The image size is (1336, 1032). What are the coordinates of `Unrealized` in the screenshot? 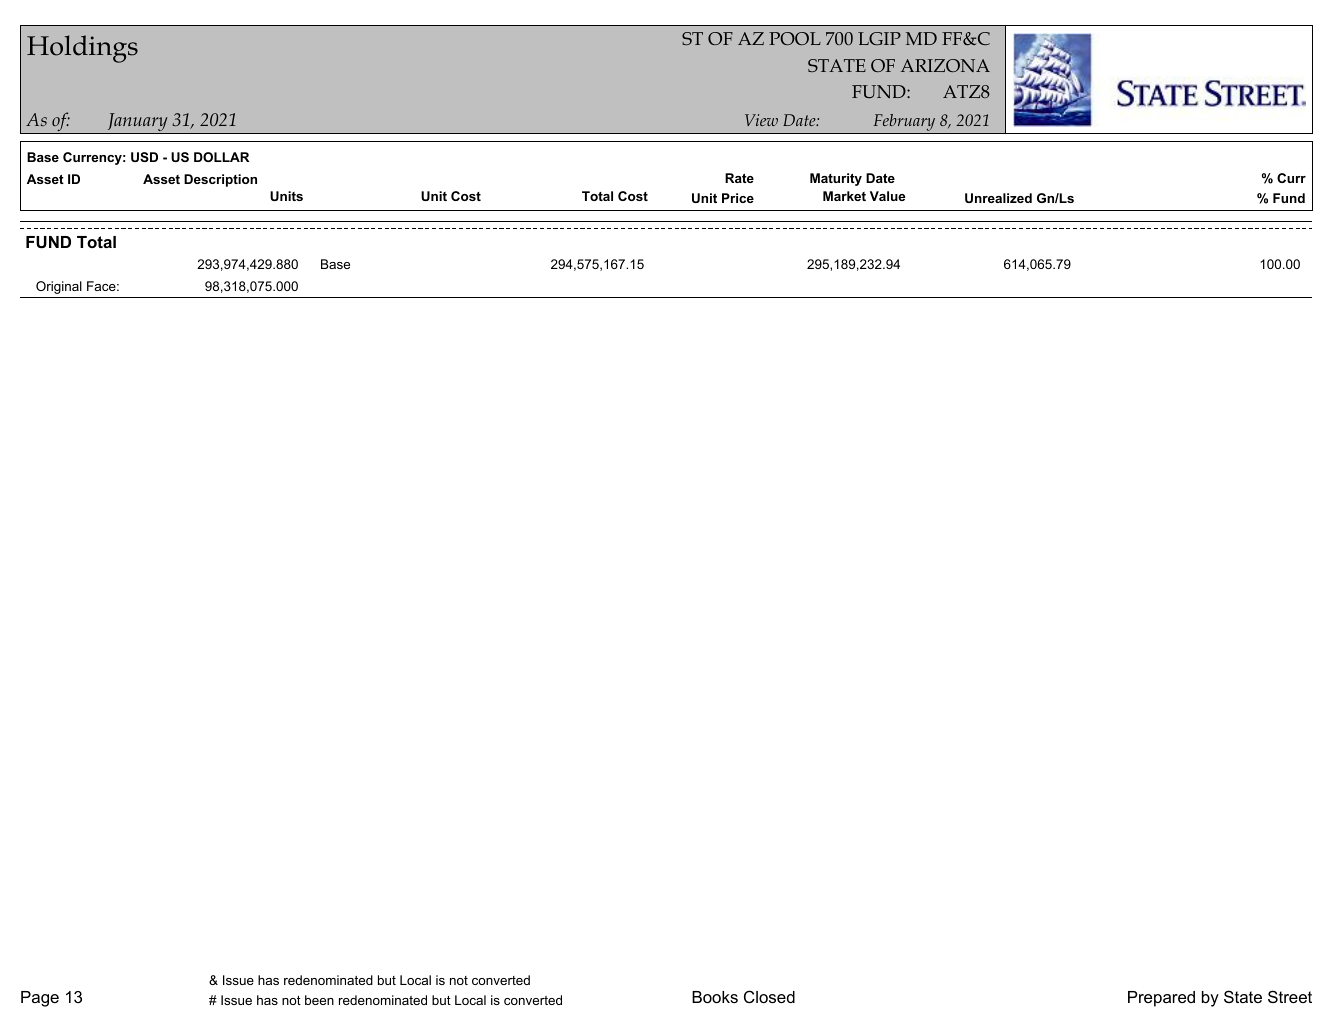 It's located at (998, 198).
